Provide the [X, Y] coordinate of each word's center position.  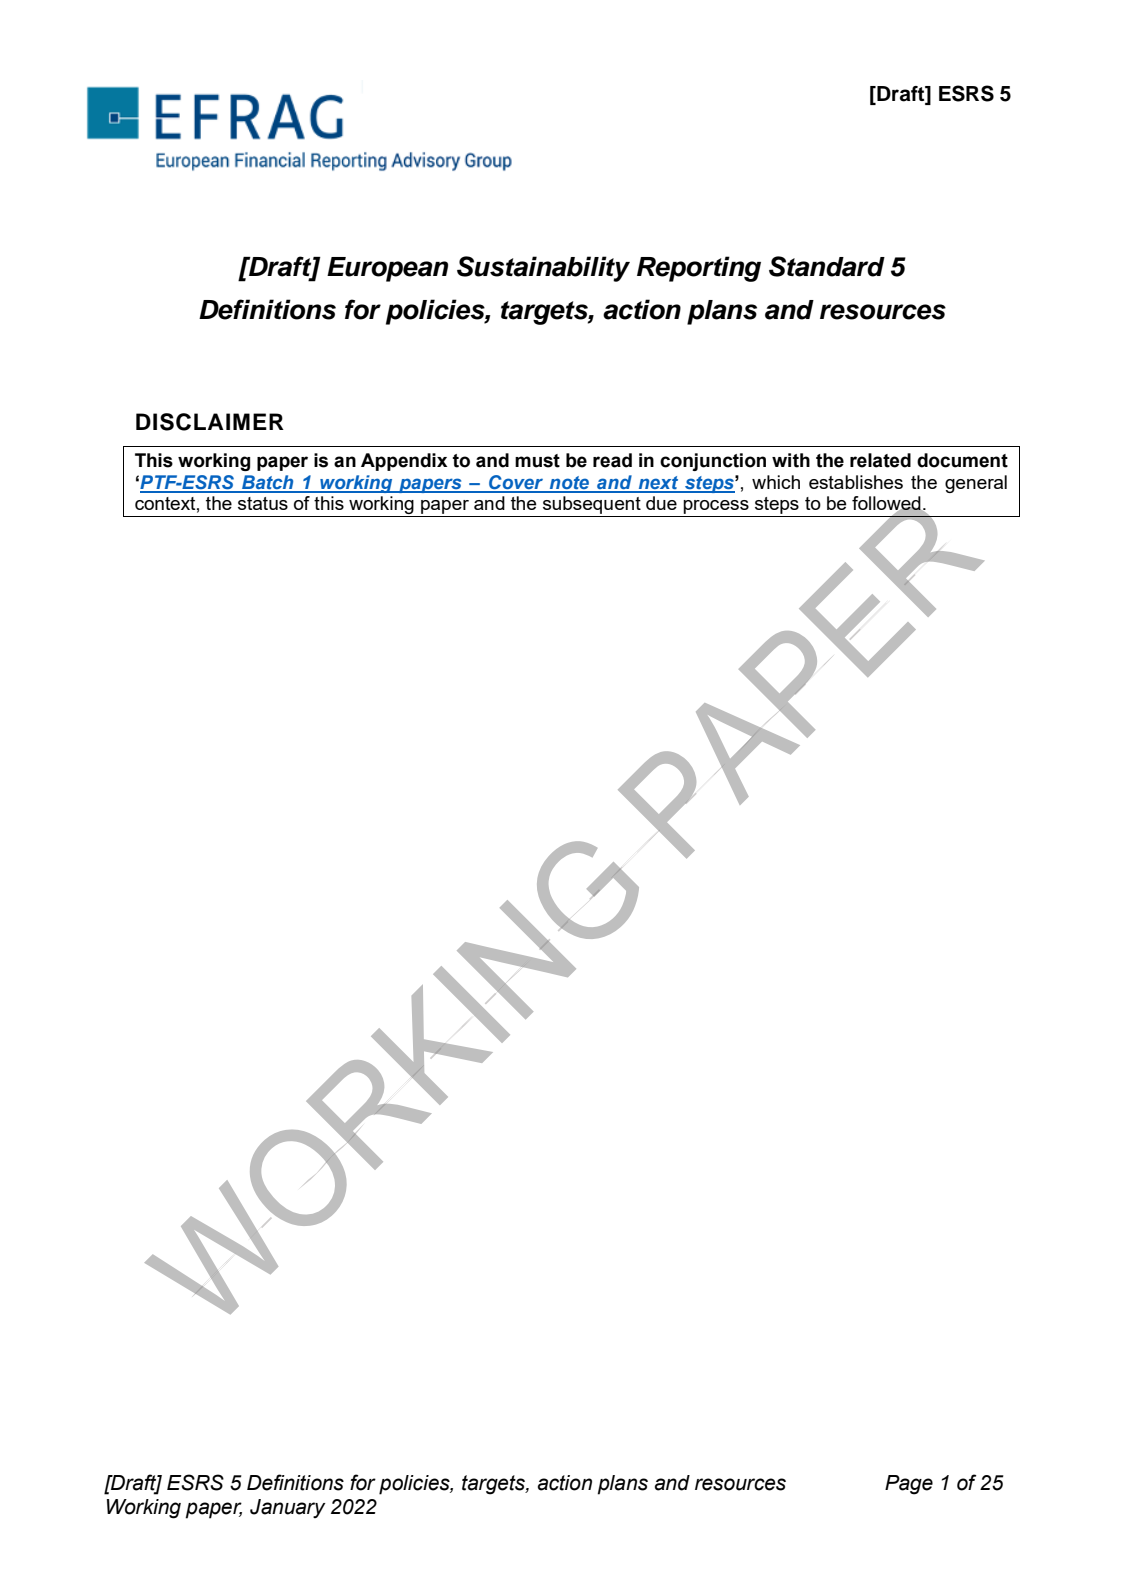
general [976, 484]
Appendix [404, 462]
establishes [856, 482]
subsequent [592, 506]
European [387, 269]
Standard [827, 266]
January [288, 1508]
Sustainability [543, 269]
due [661, 503]
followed [887, 504]
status [263, 503]
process [716, 508]
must [537, 461]
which [776, 482]
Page [909, 1485]
